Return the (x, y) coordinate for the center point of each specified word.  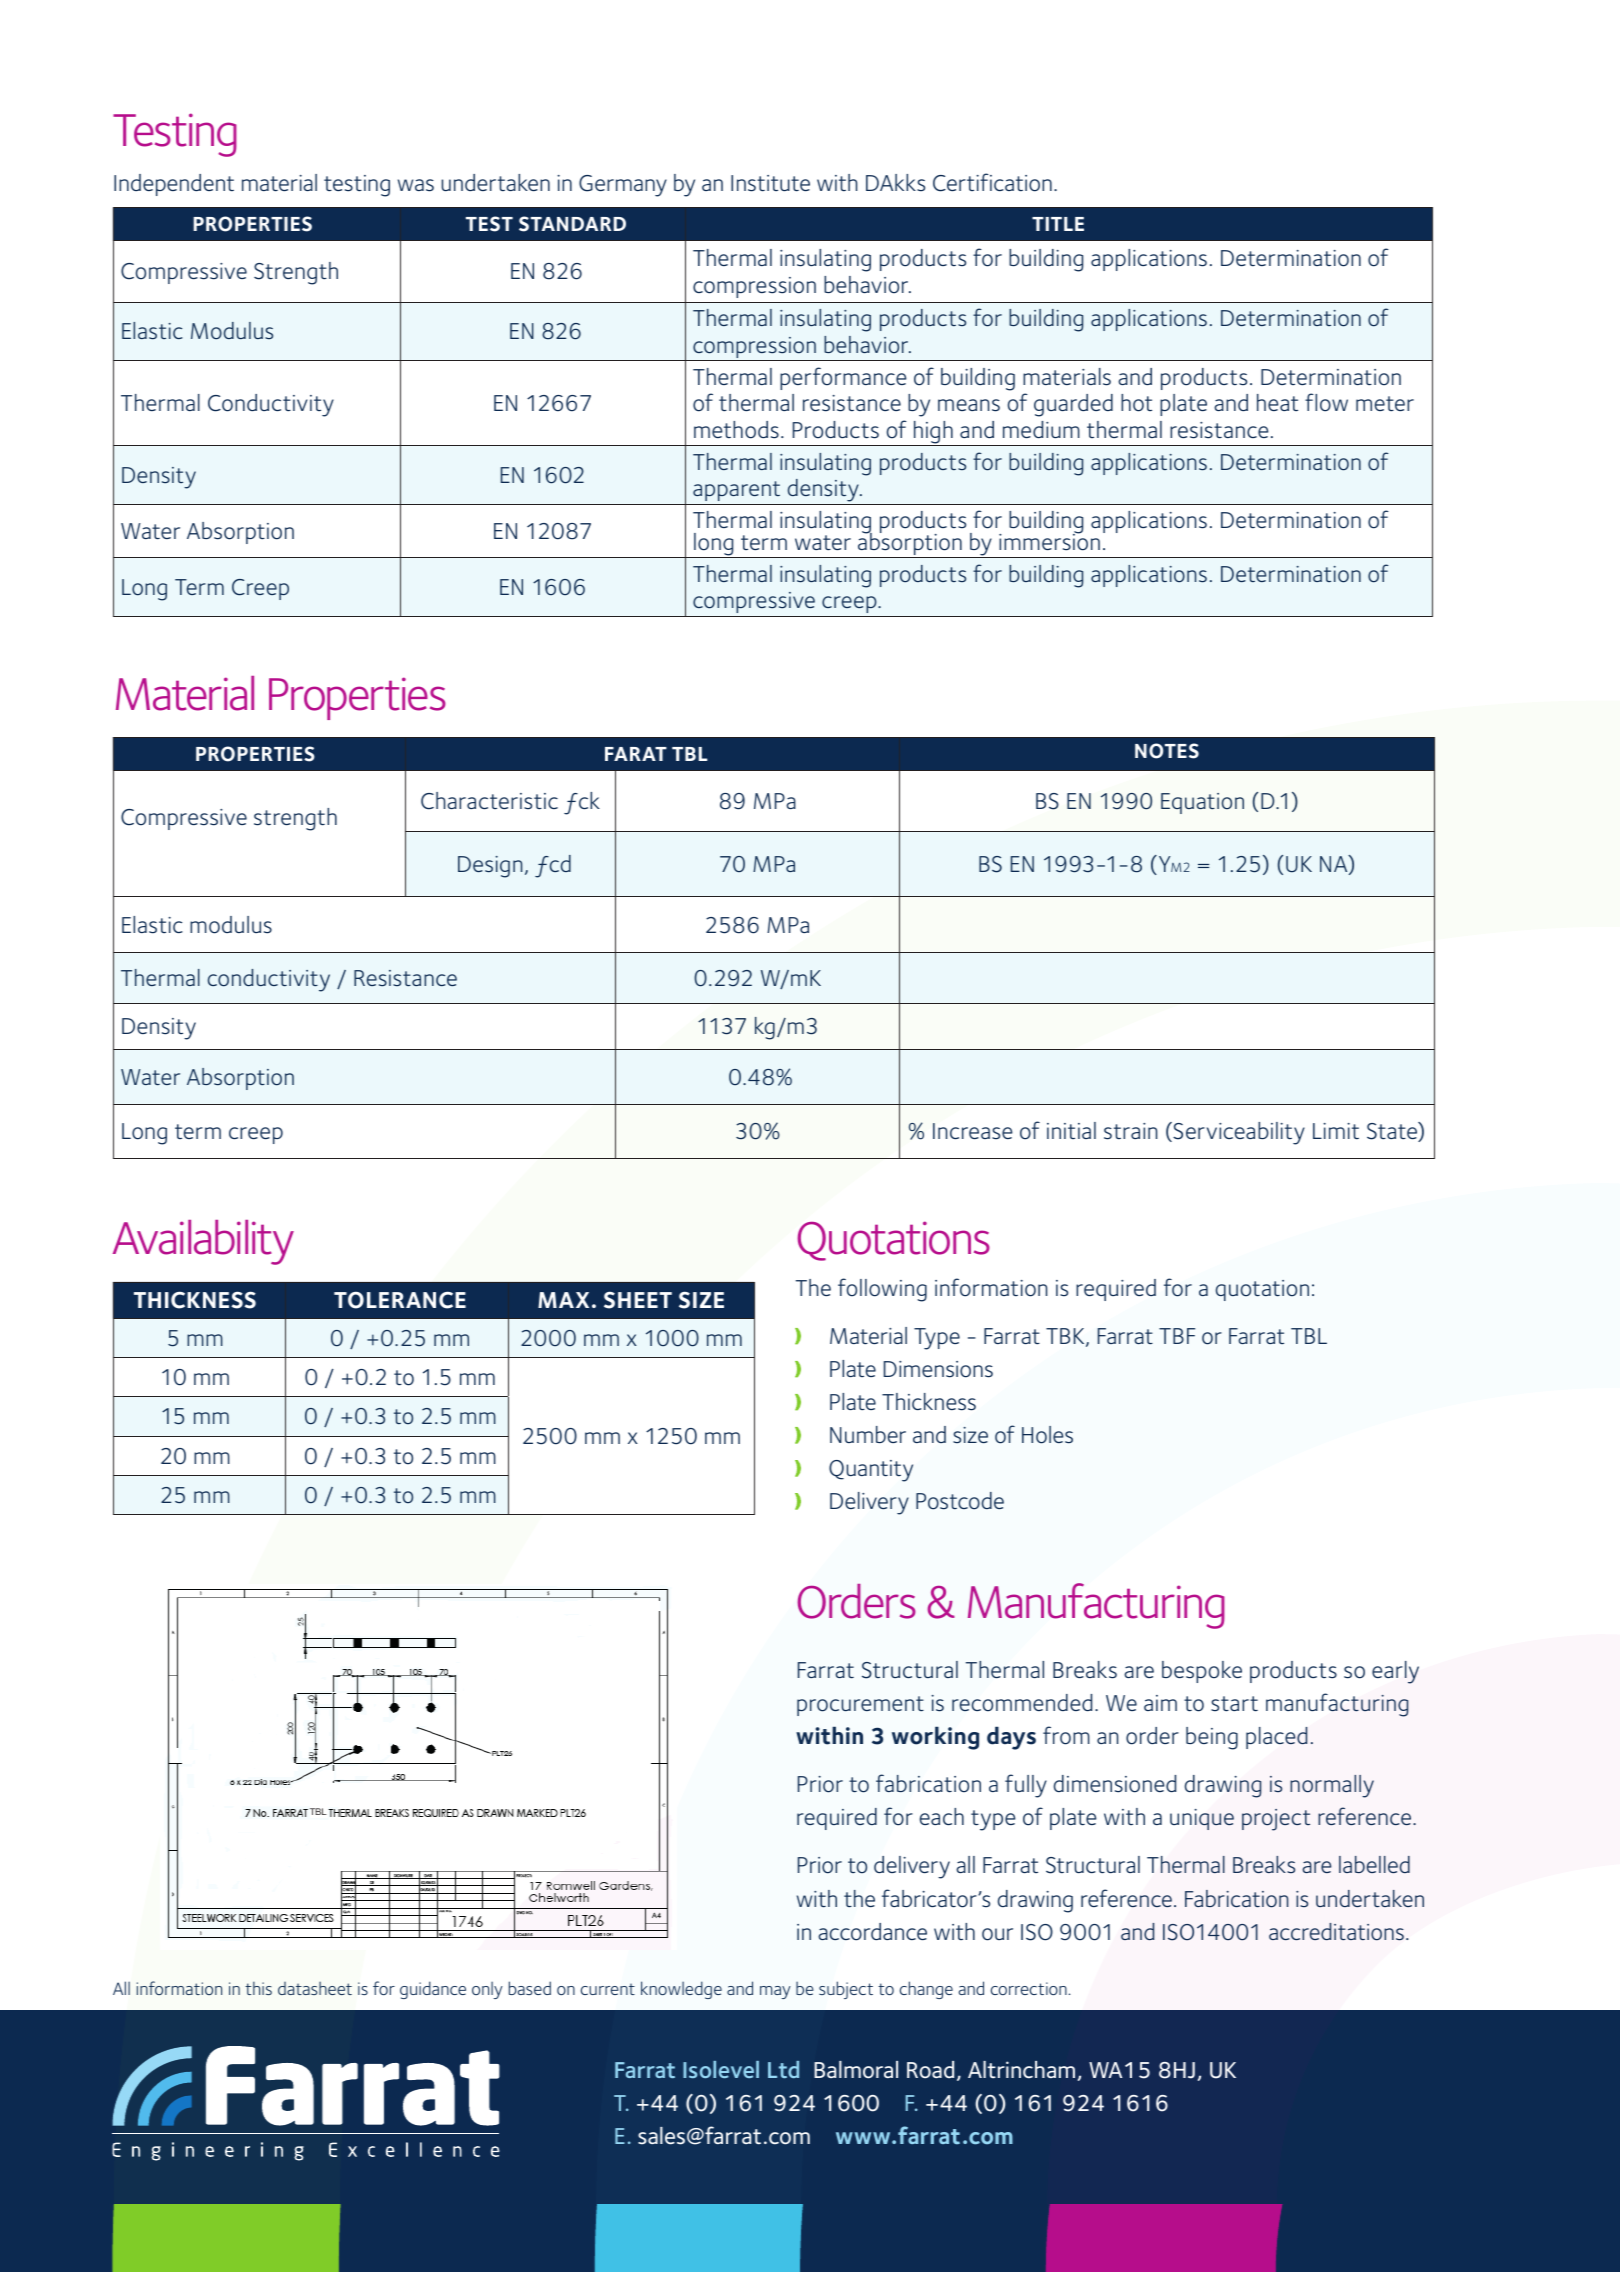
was (416, 185)
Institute (770, 183)
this (258, 1988)
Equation (1202, 803)
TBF (1177, 1336)
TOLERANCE (400, 1300)
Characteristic (489, 801)
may (775, 1992)
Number (868, 1434)
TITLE (1058, 224)
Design (490, 867)
